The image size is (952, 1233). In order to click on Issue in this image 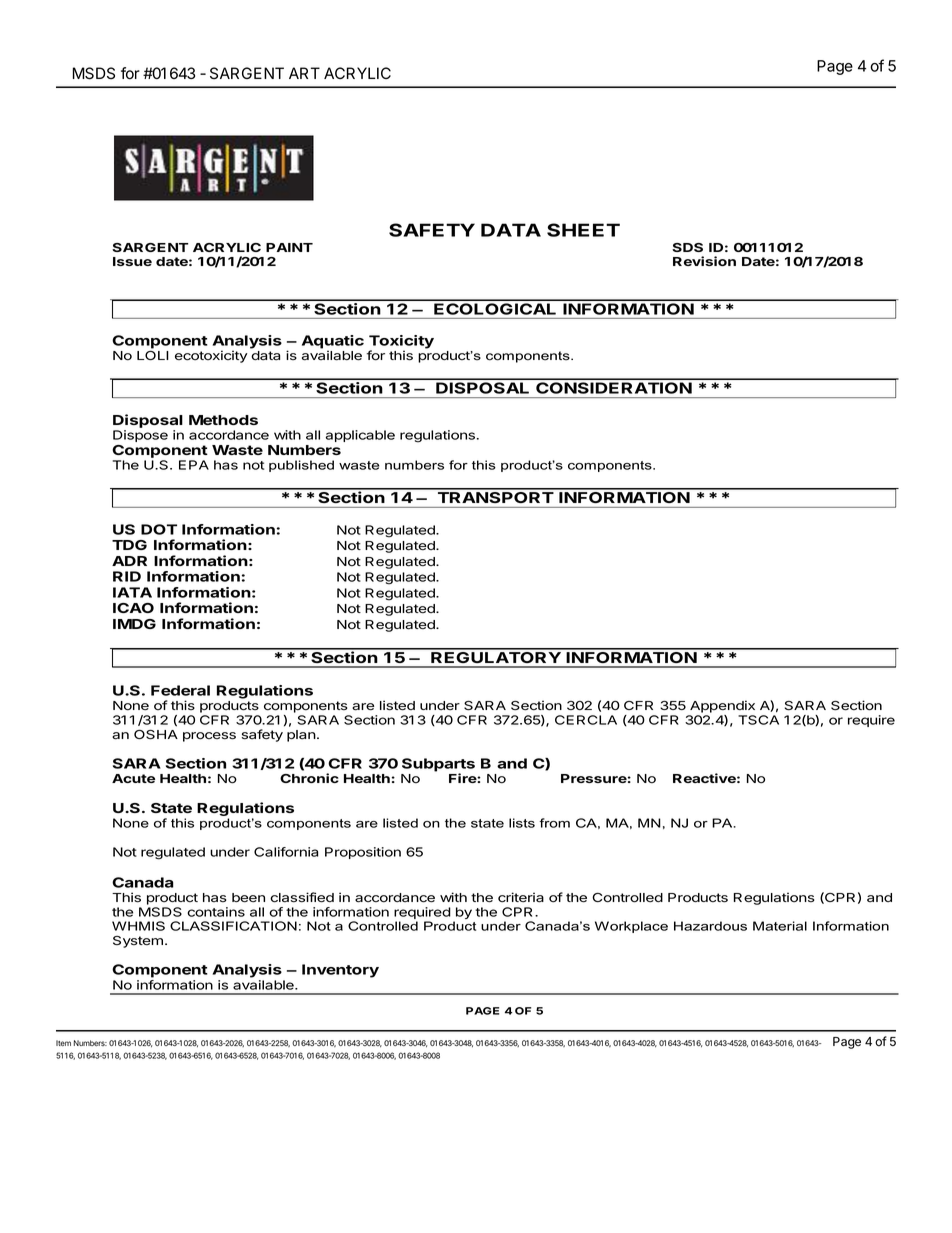, I will do `click(132, 261)`.
